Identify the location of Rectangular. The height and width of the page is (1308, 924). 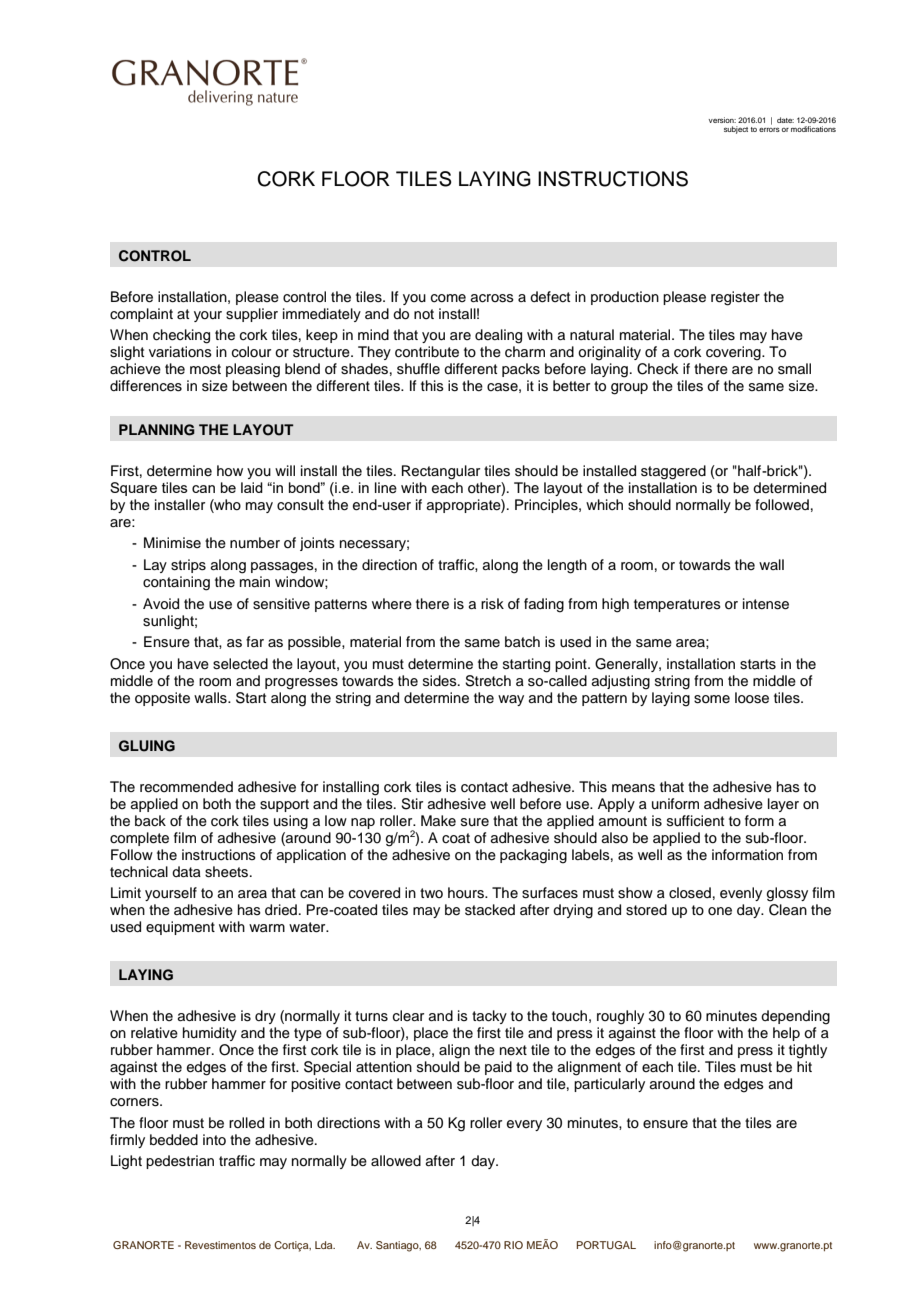
(441, 472).
